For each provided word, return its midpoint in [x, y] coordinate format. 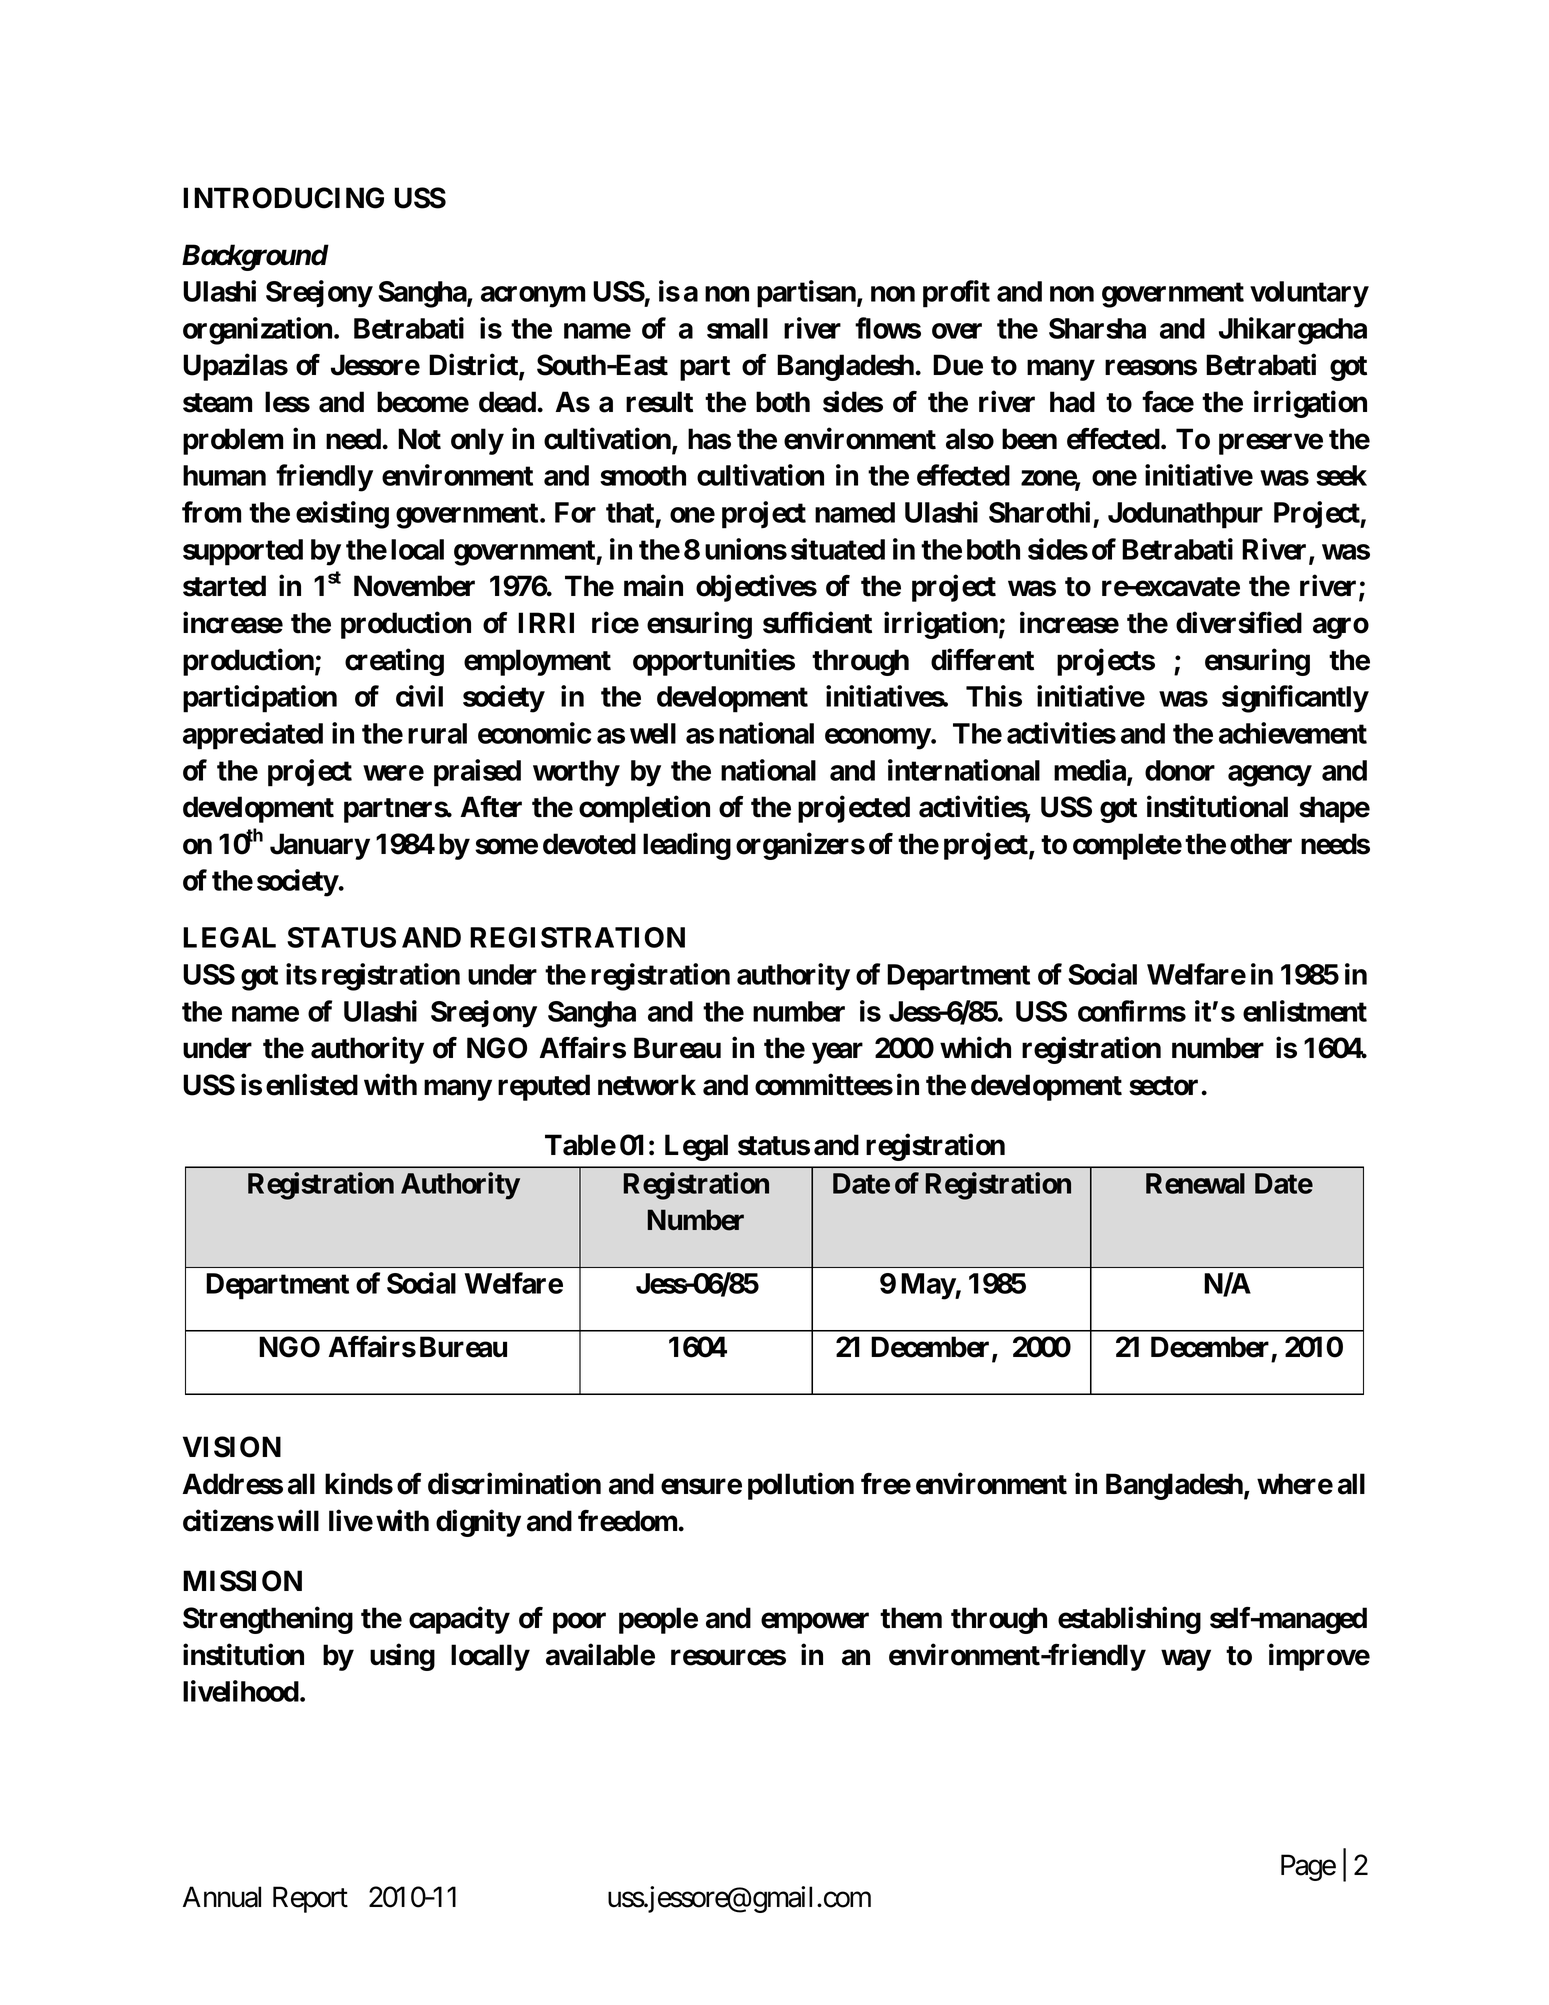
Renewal [1195, 1183]
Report [310, 1900]
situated [838, 549]
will [298, 1520]
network [647, 1085]
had [1072, 402]
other [1261, 844]
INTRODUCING [283, 198]
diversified [1239, 623]
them [911, 1618]
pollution [801, 1486]
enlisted [312, 1085]
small [737, 328]
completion [644, 809]
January [320, 846]
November [414, 586]
